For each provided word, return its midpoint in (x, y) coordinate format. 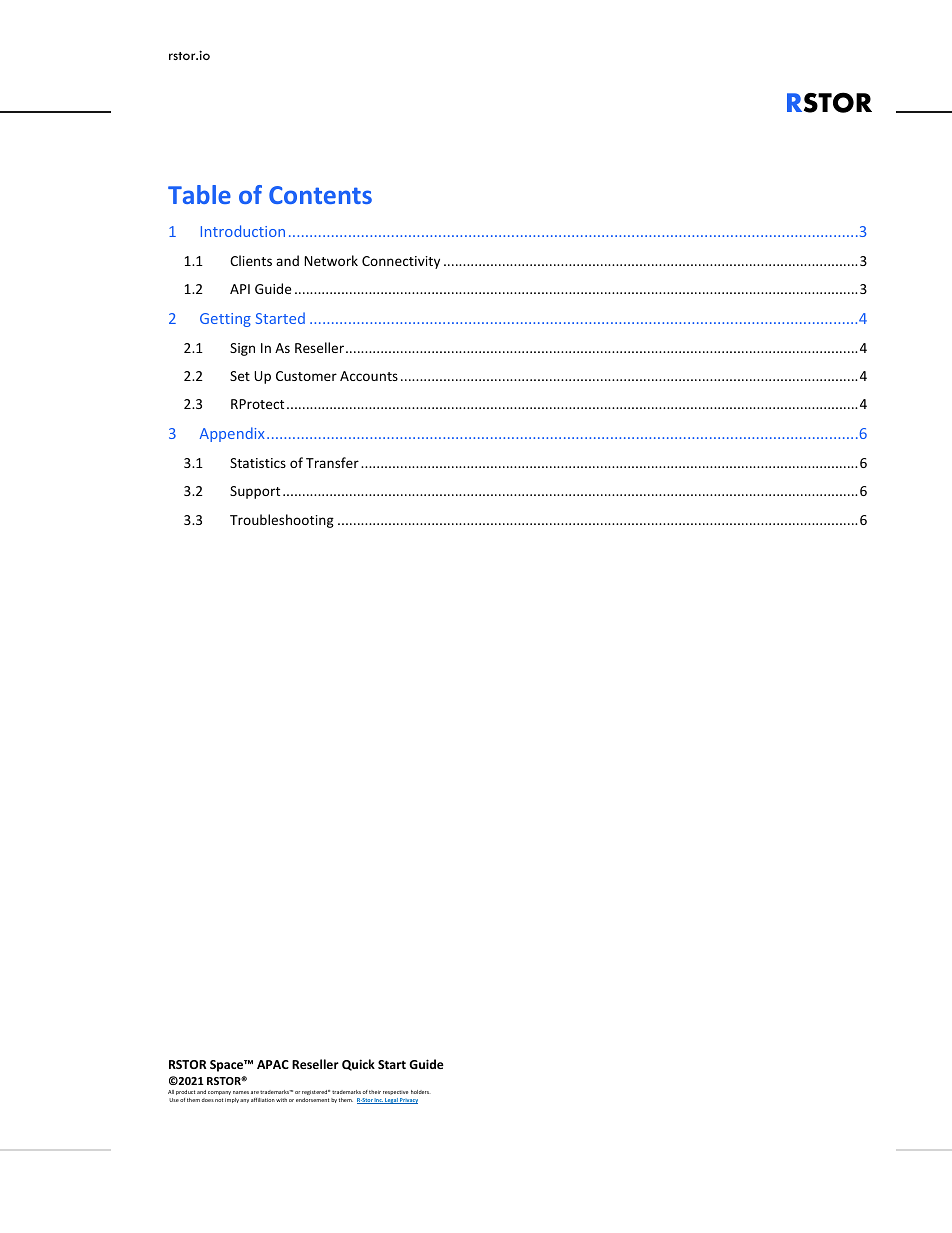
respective (395, 1092)
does (208, 1100)
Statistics (258, 463)
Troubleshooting (282, 521)
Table (199, 194)
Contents (320, 195)
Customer (306, 376)
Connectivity (401, 262)
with (281, 1100)
